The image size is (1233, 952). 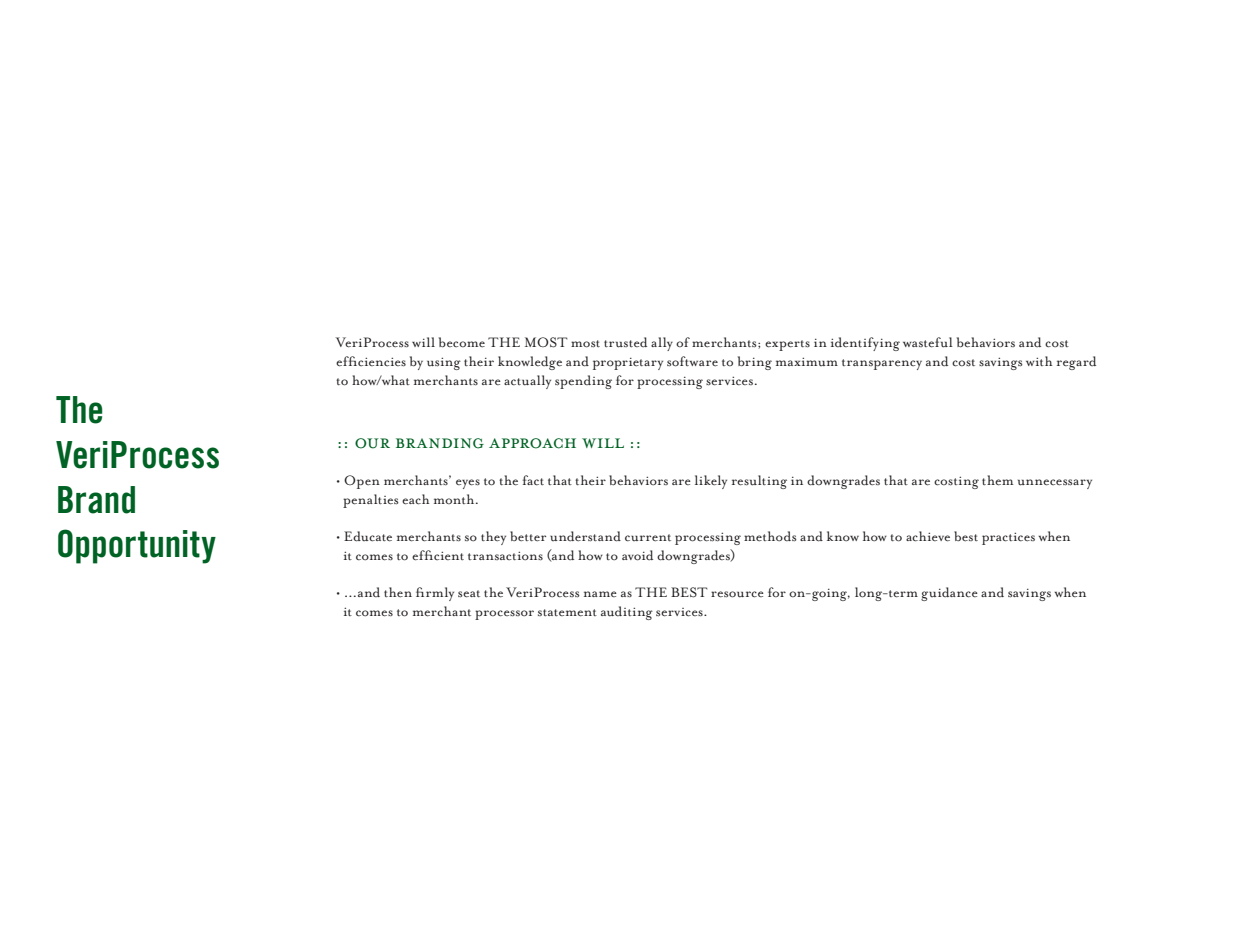 I want to click on trusted, so click(x=625, y=342).
